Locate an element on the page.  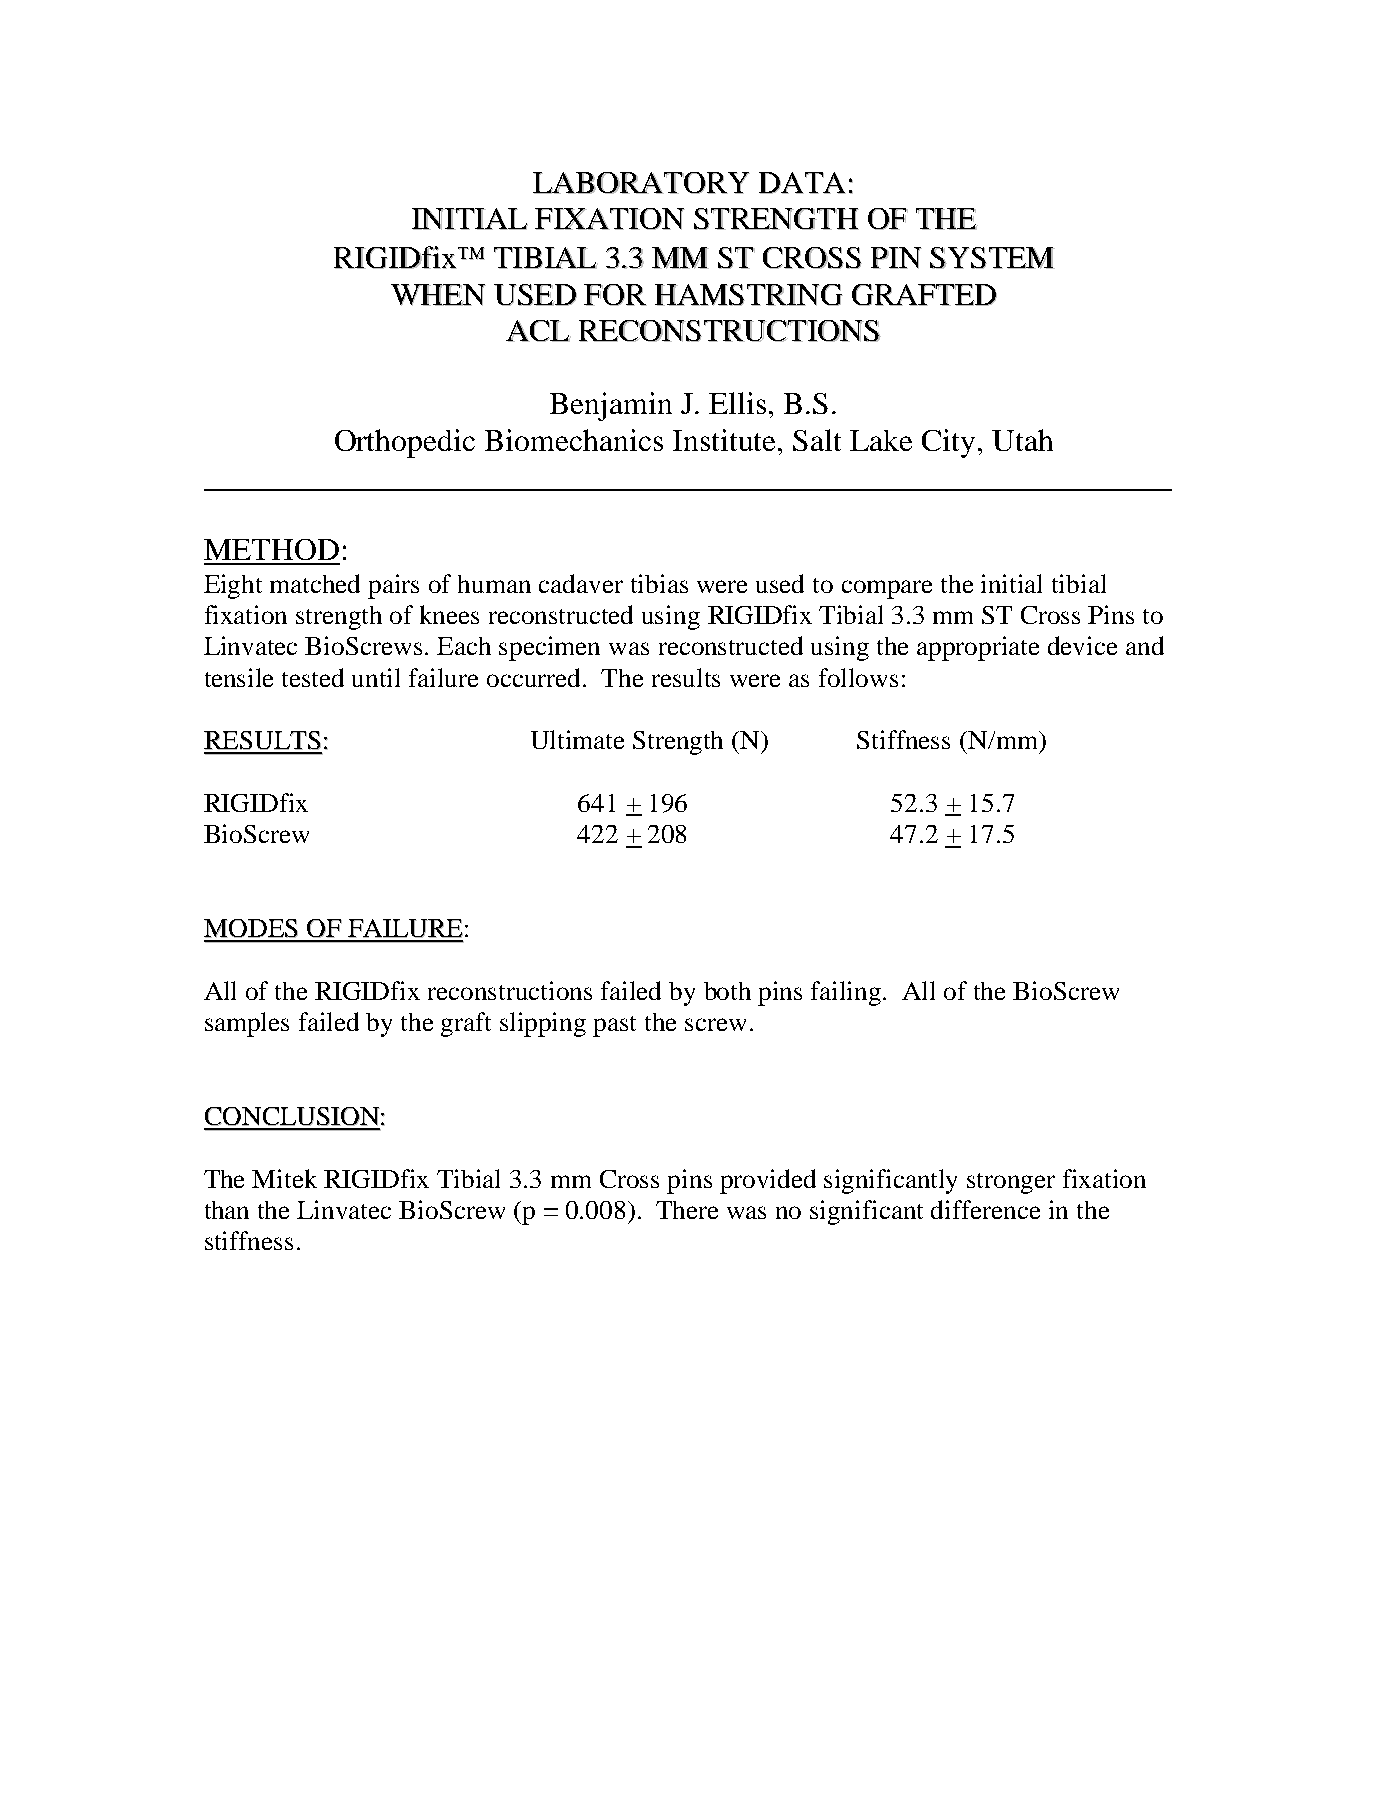
tested is located at coordinates (313, 677).
